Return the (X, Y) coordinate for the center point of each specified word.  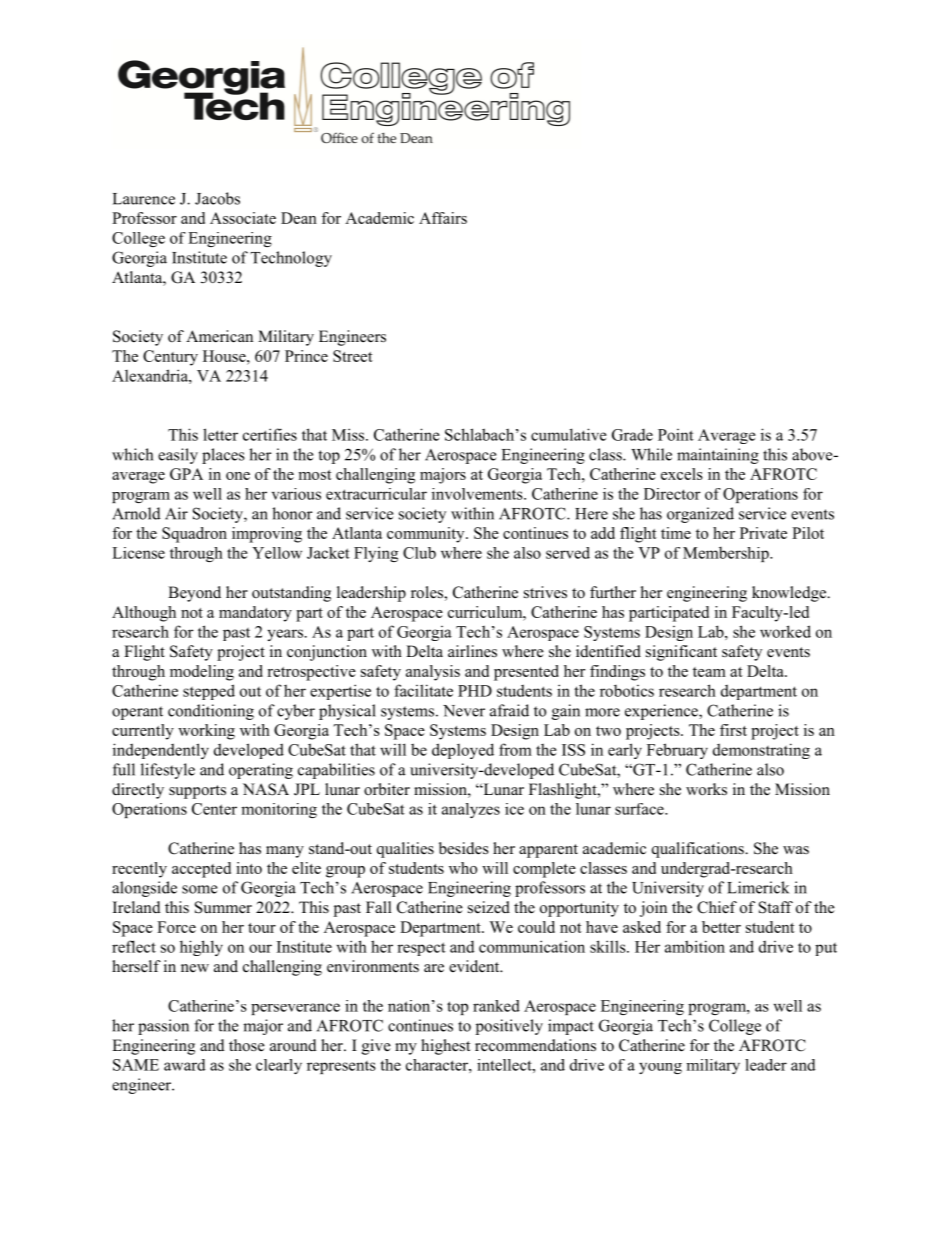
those (247, 1045)
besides (464, 848)
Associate (243, 218)
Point (676, 435)
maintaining (718, 456)
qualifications (699, 850)
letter (220, 434)
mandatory (255, 614)
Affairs (443, 218)
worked (785, 631)
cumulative (569, 434)
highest (445, 1047)
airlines (472, 651)
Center (214, 809)
